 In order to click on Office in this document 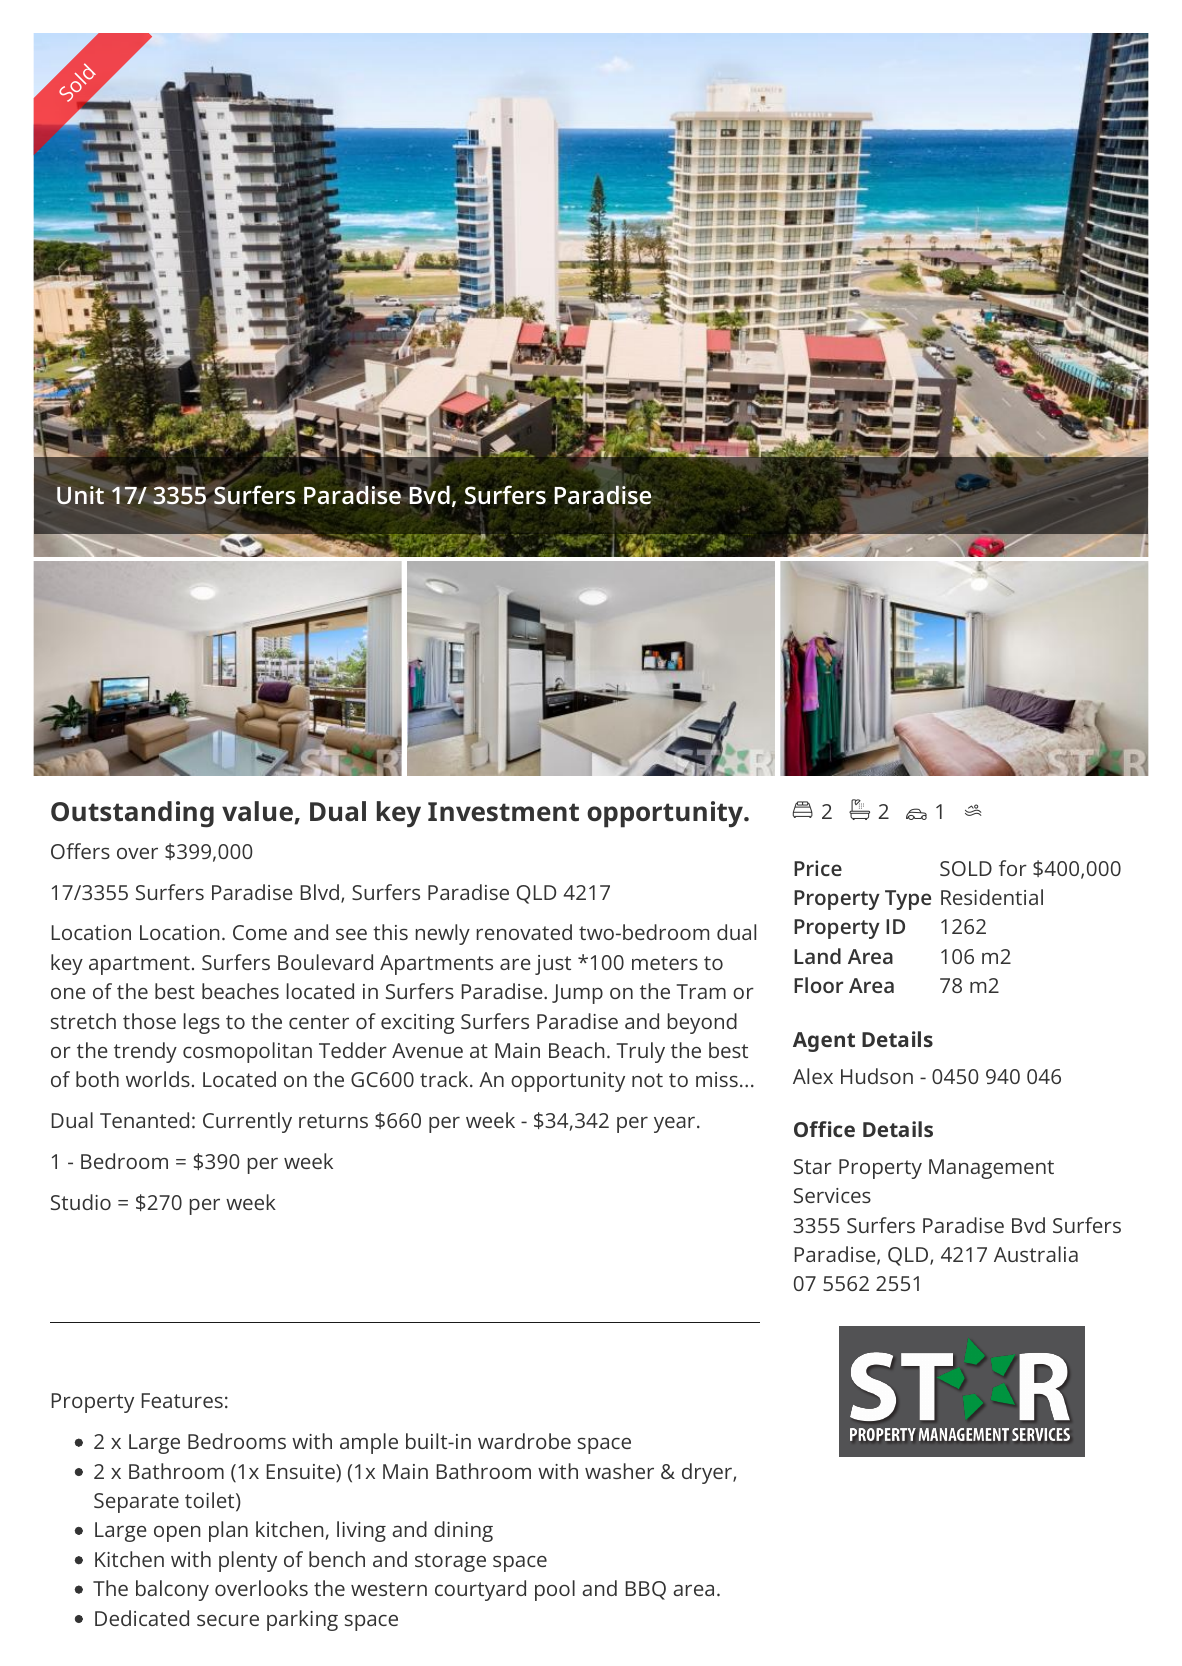, I will do `click(824, 1129)`.
